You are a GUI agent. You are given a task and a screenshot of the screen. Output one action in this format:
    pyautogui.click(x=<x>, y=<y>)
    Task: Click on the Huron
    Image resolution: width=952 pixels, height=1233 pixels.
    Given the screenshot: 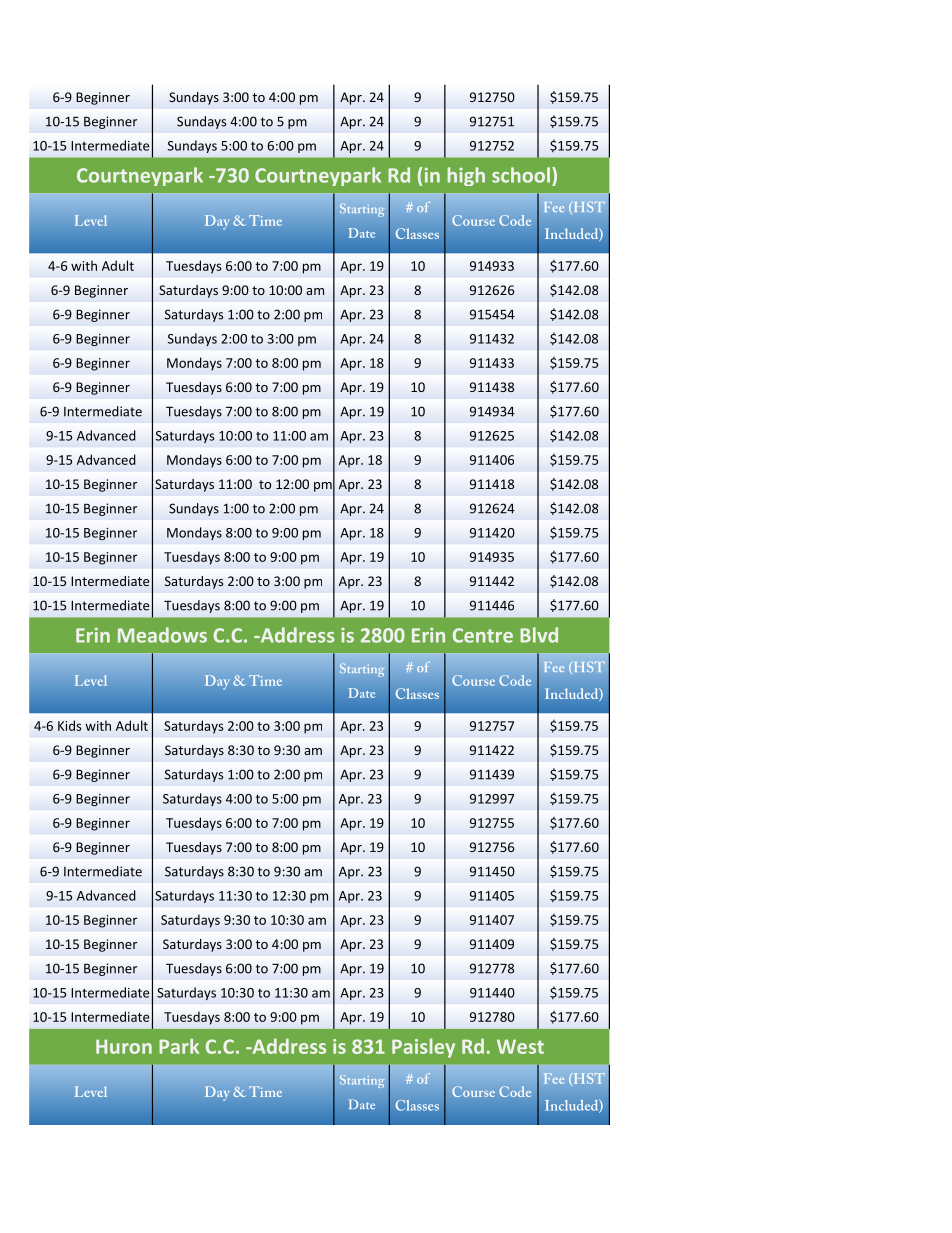 What is the action you would take?
    pyautogui.click(x=124, y=1046)
